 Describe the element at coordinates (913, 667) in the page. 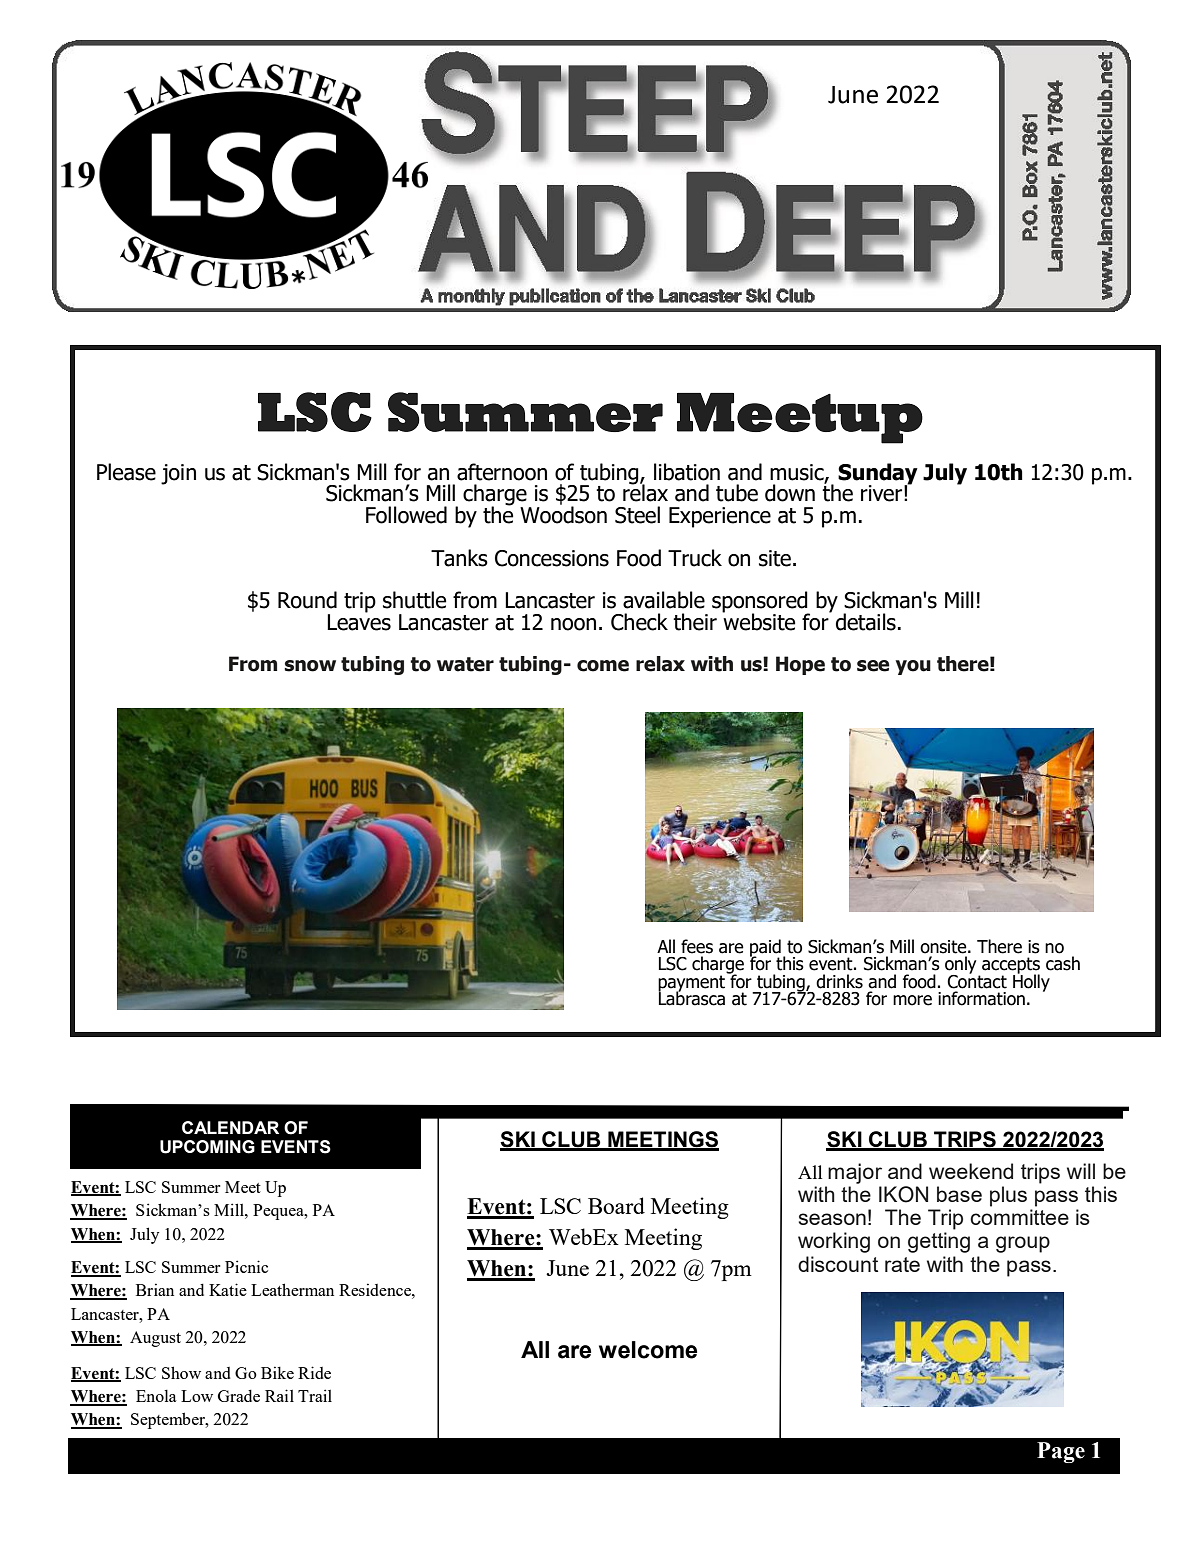

I see `you` at that location.
